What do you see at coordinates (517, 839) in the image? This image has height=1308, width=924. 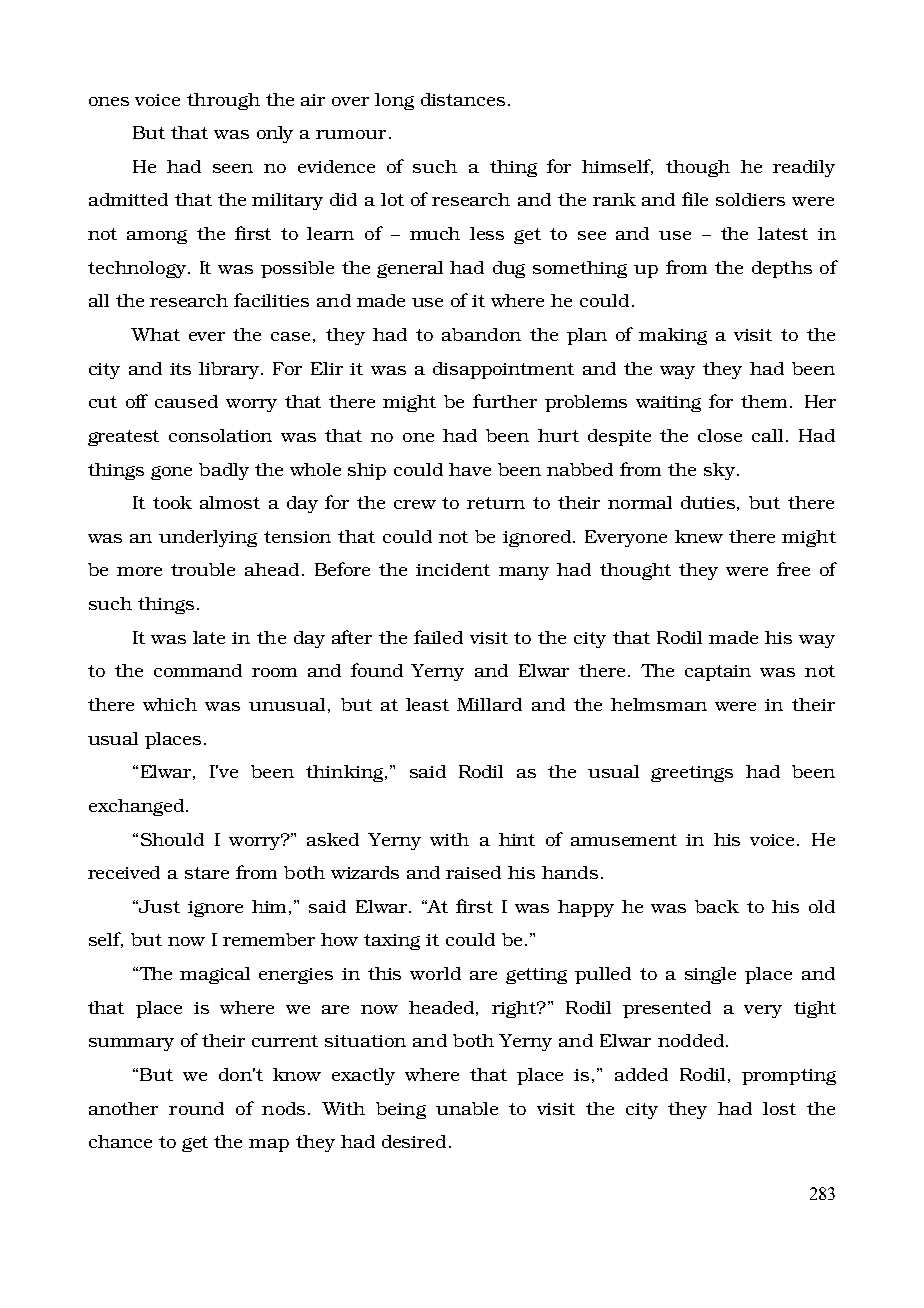 I see `hint` at bounding box center [517, 839].
